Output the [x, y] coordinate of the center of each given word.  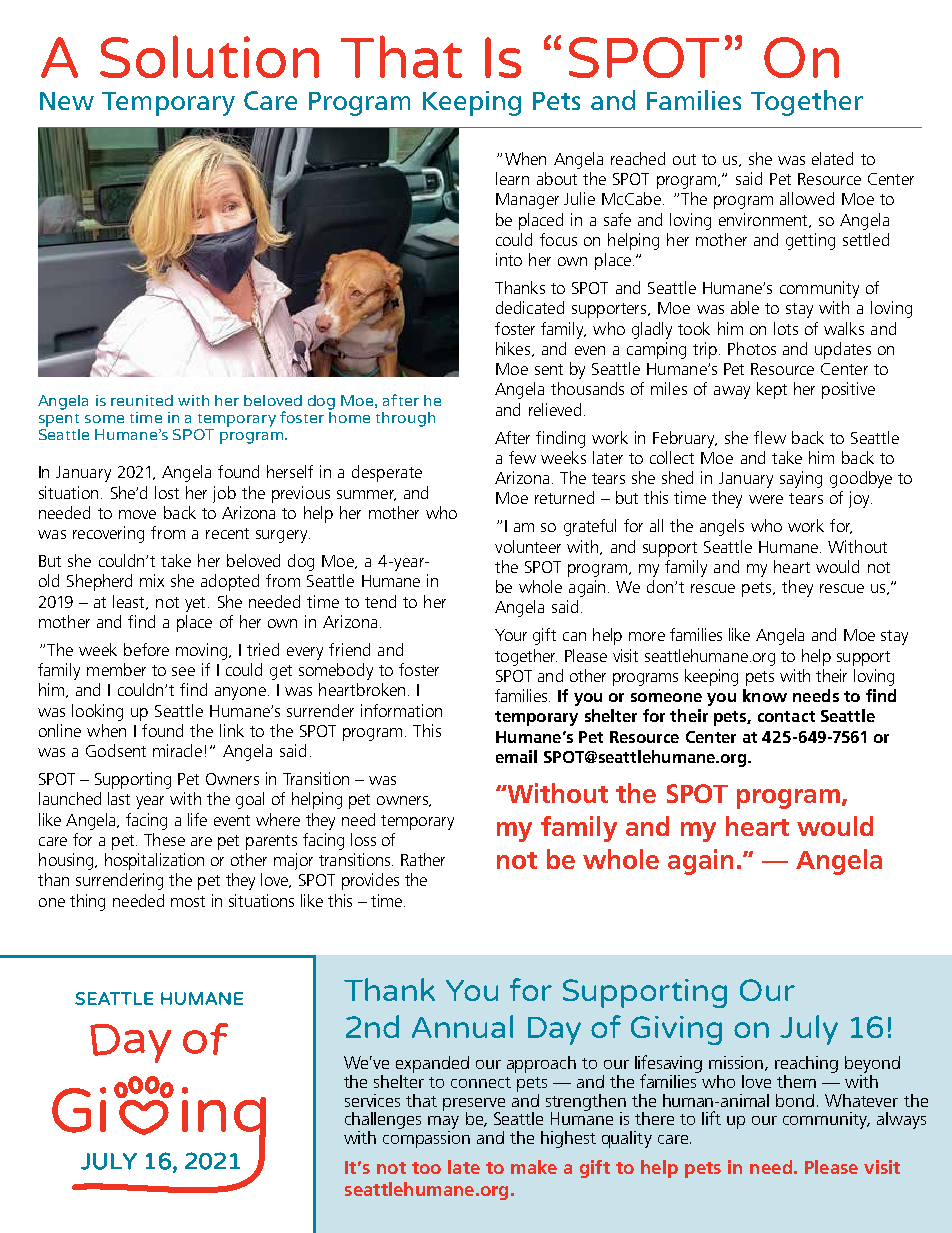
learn [512, 178]
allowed [807, 198]
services [372, 1100]
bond [795, 1100]
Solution [209, 56]
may [443, 1124]
